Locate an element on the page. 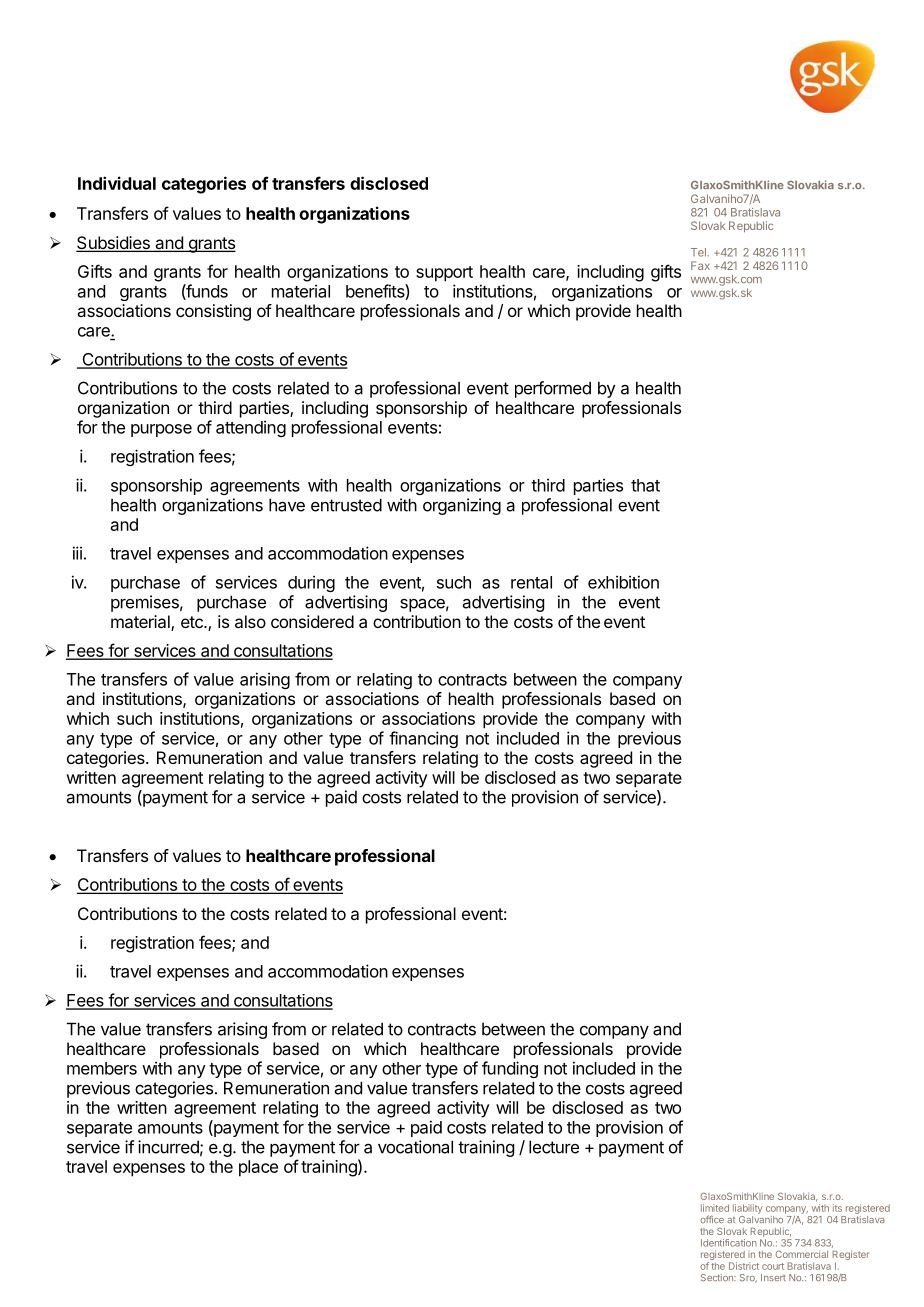  Subsidies is located at coordinates (114, 244).
